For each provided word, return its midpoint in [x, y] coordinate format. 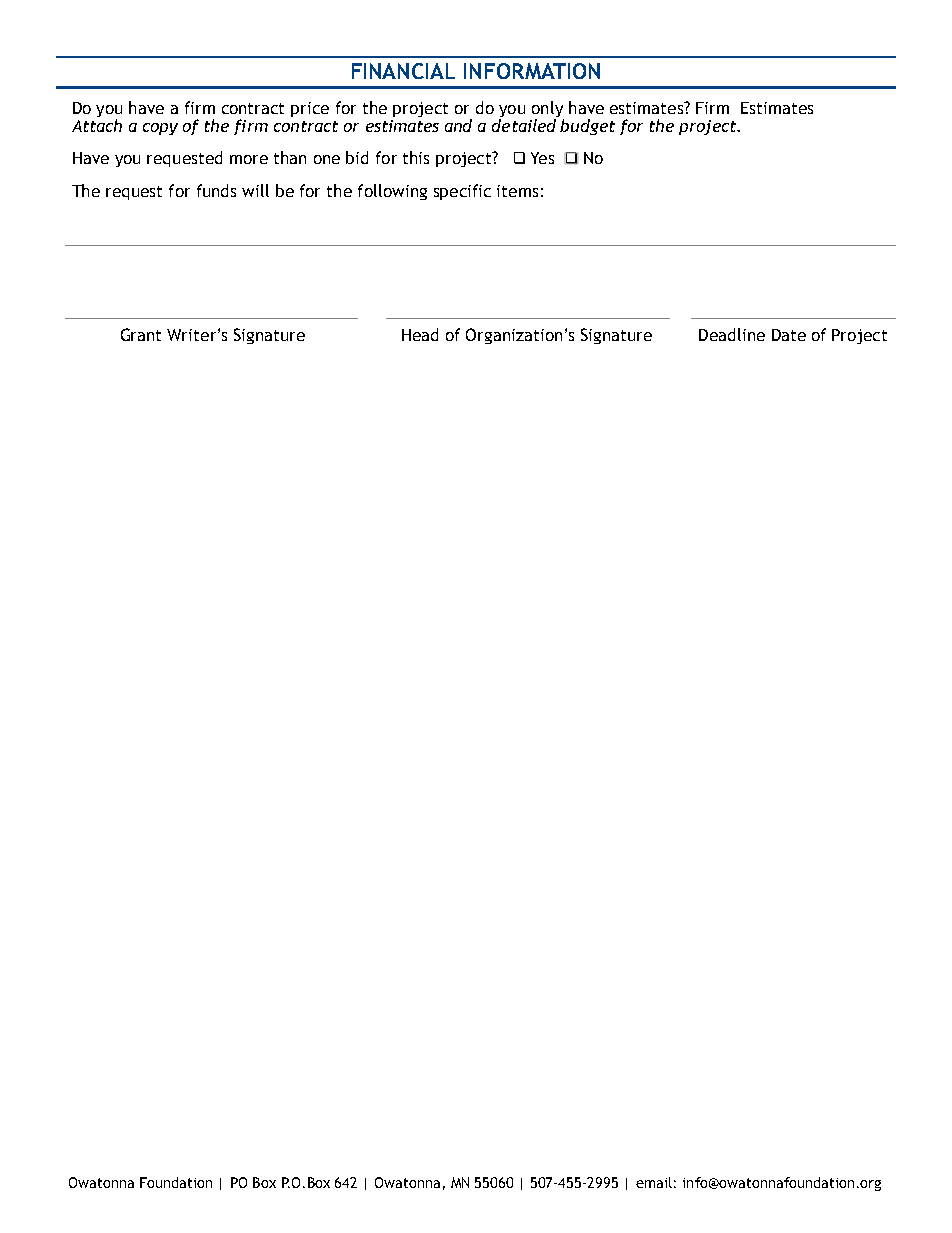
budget [587, 127]
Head [420, 334]
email [654, 1182]
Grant [141, 334]
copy [160, 129]
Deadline [732, 334]
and [458, 125]
